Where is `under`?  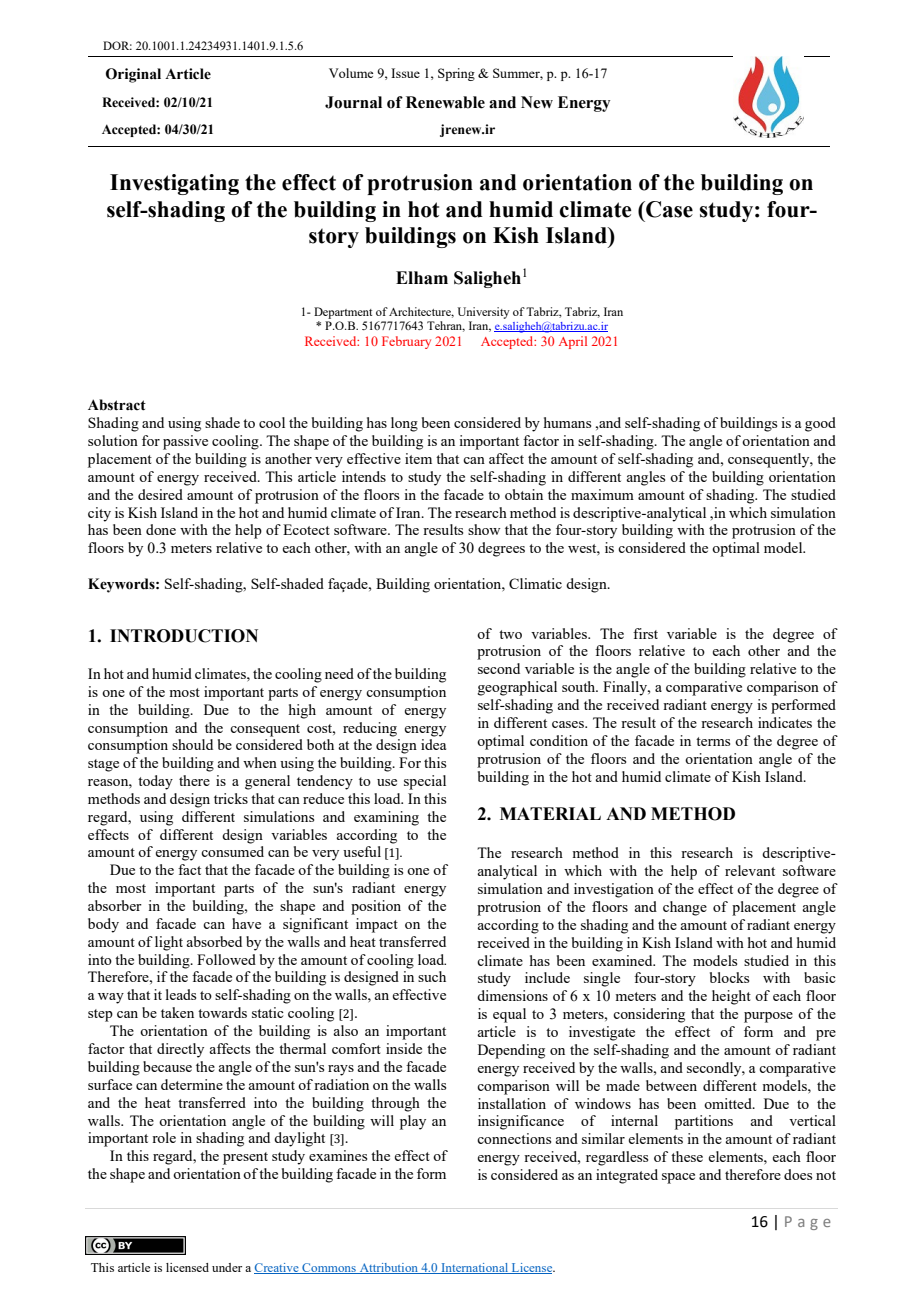 under is located at coordinates (227, 1267).
